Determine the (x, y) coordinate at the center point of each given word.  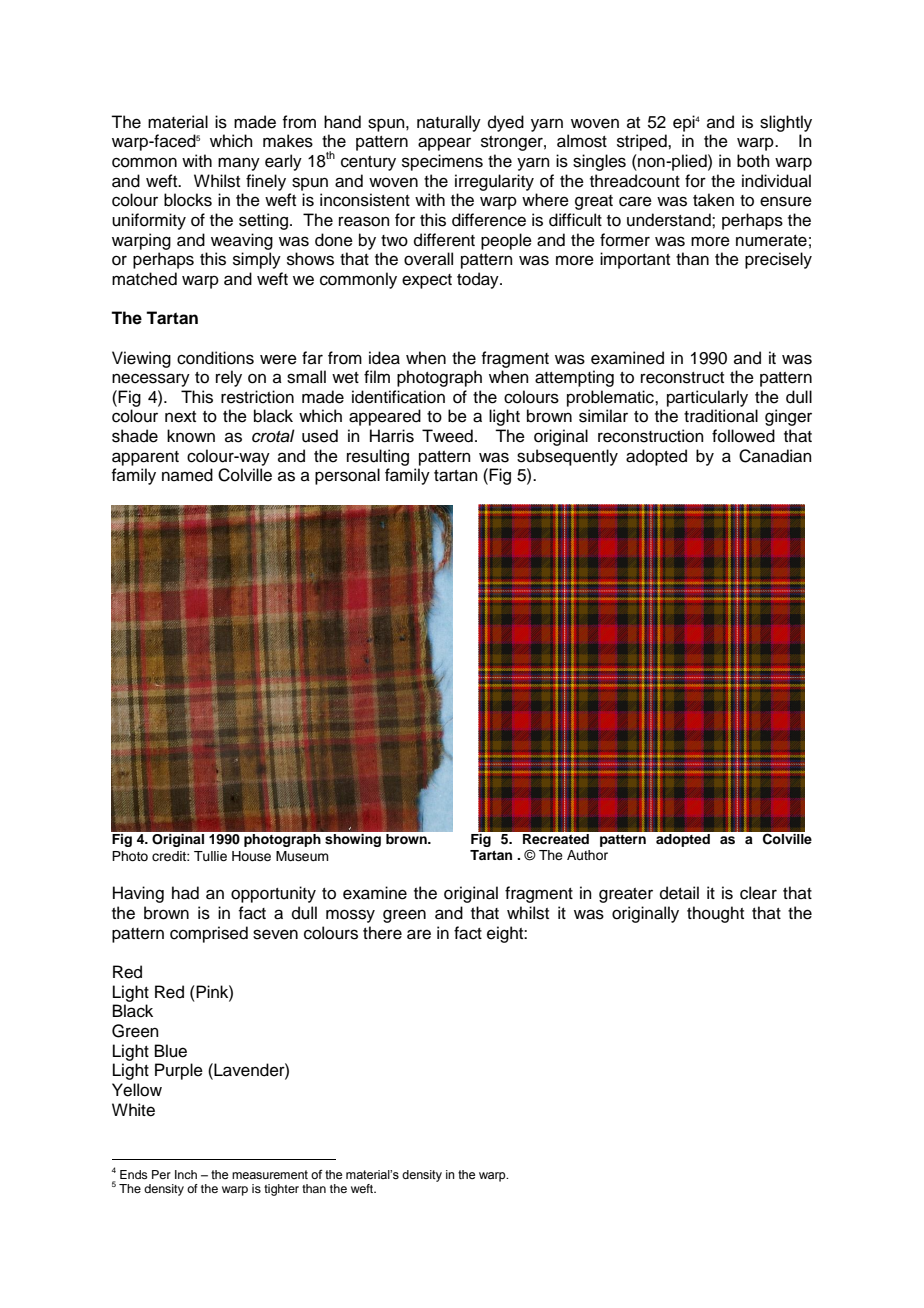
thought (715, 914)
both (753, 161)
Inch (186, 1174)
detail (679, 893)
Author (587, 855)
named (187, 475)
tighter (281, 1190)
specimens (442, 162)
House (251, 856)
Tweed (447, 436)
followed (743, 436)
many (239, 164)
